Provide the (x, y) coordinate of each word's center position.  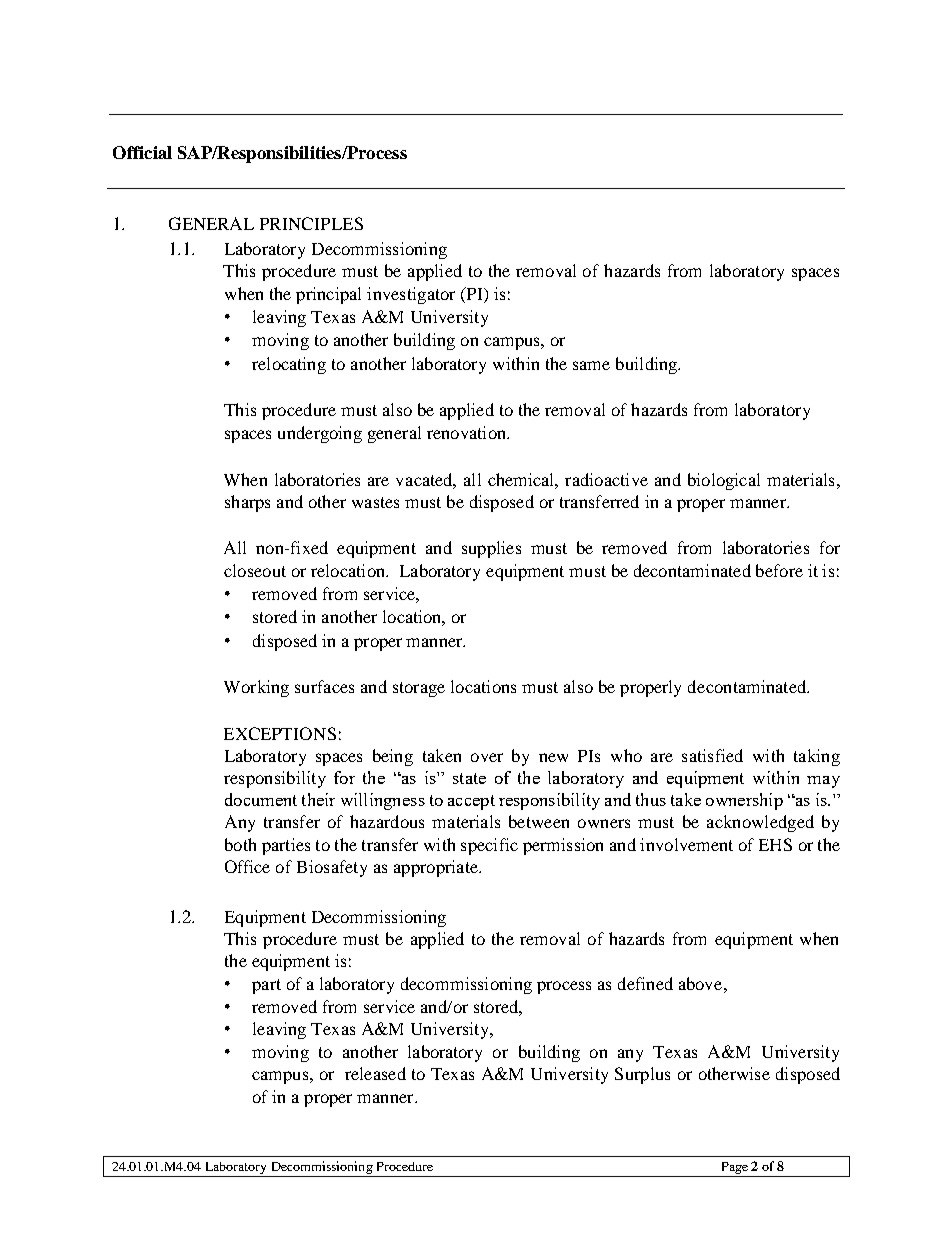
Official (142, 152)
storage (419, 689)
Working (256, 688)
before (779, 570)
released (375, 1073)
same (591, 365)
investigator (411, 295)
